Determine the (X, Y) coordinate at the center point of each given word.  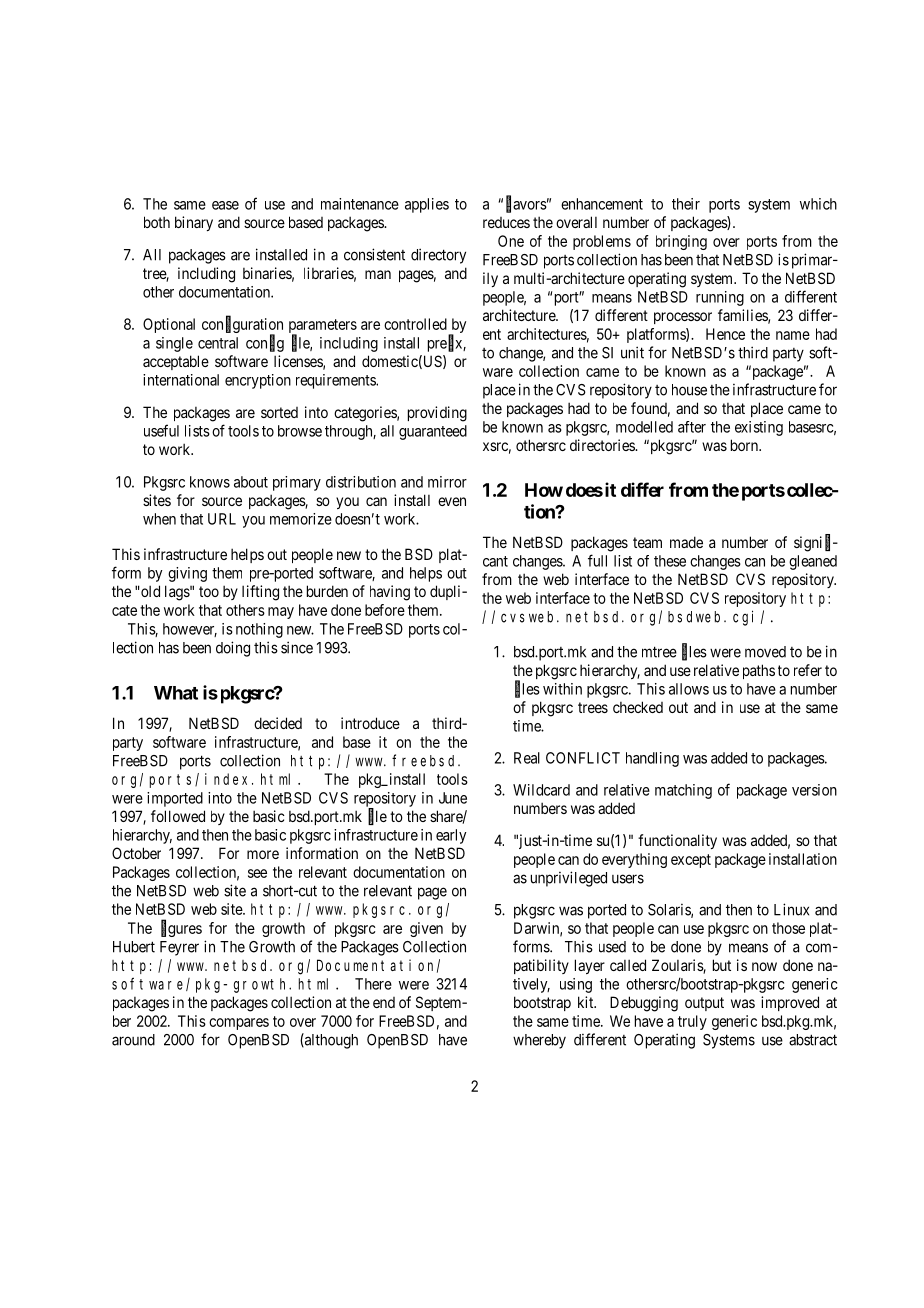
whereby (539, 1041)
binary (194, 223)
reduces (506, 222)
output (704, 1004)
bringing (681, 242)
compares (239, 1024)
